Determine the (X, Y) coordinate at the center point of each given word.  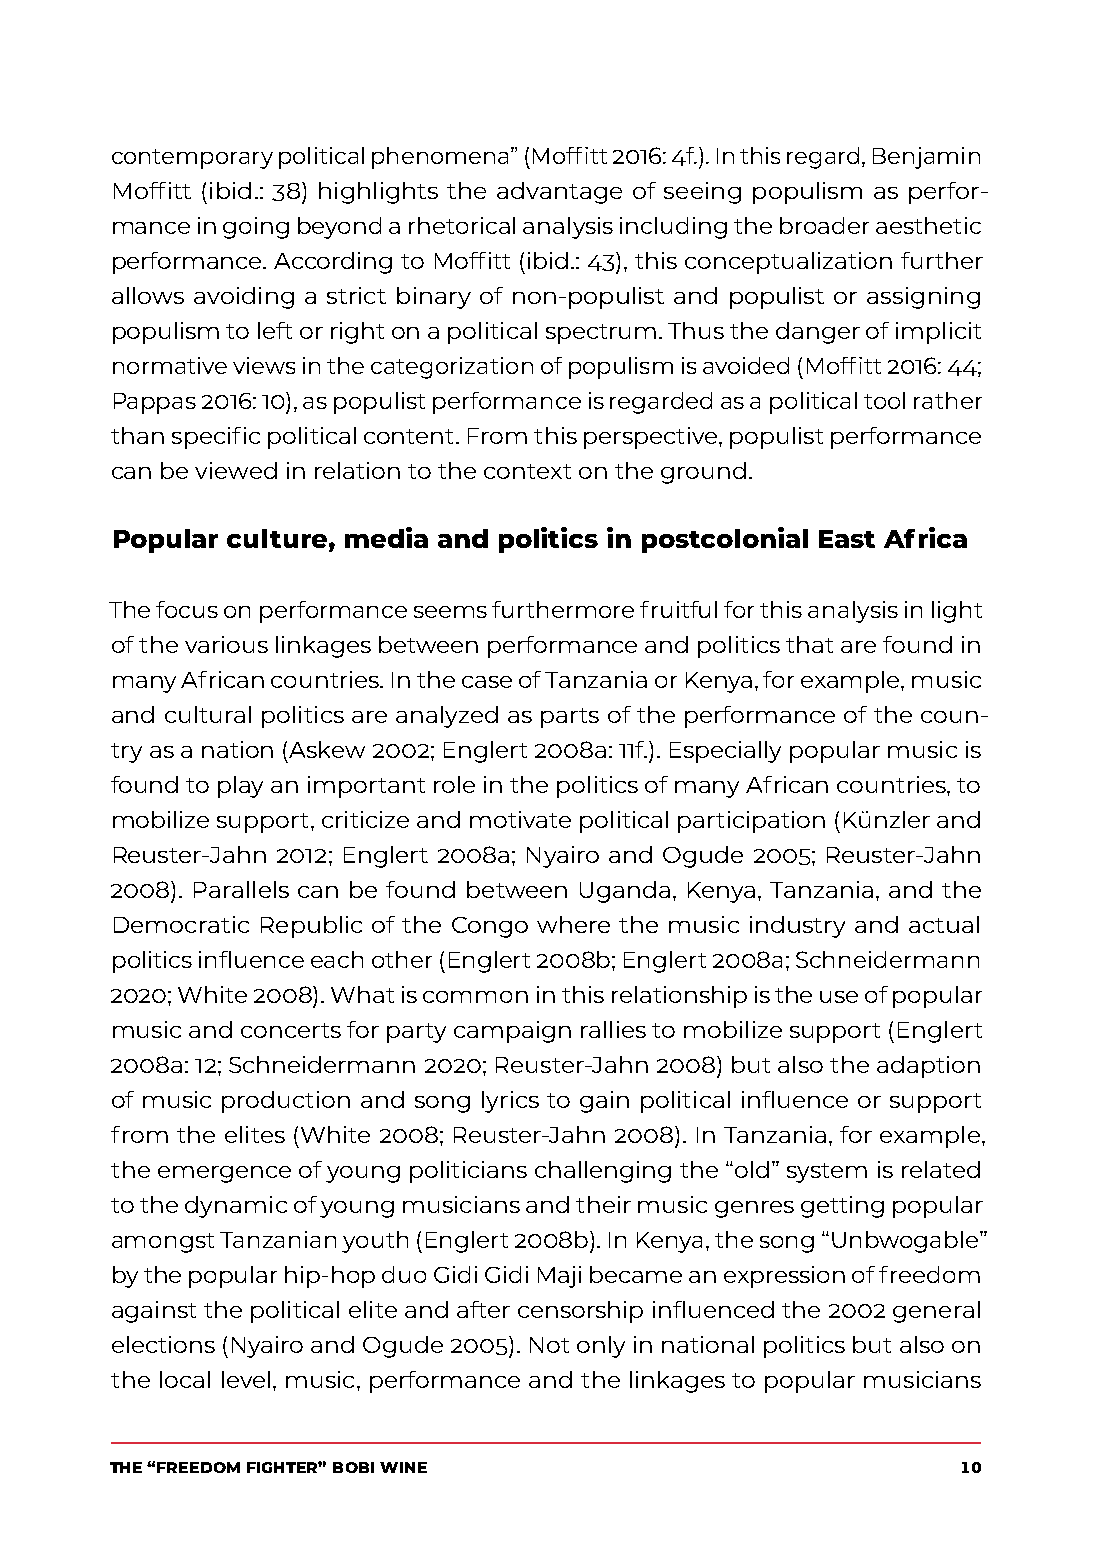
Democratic (181, 924)
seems (450, 612)
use (839, 997)
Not (549, 1345)
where (573, 924)
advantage (559, 193)
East (847, 539)
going (256, 228)
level (246, 1379)
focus (187, 609)
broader (824, 225)
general (936, 1312)
